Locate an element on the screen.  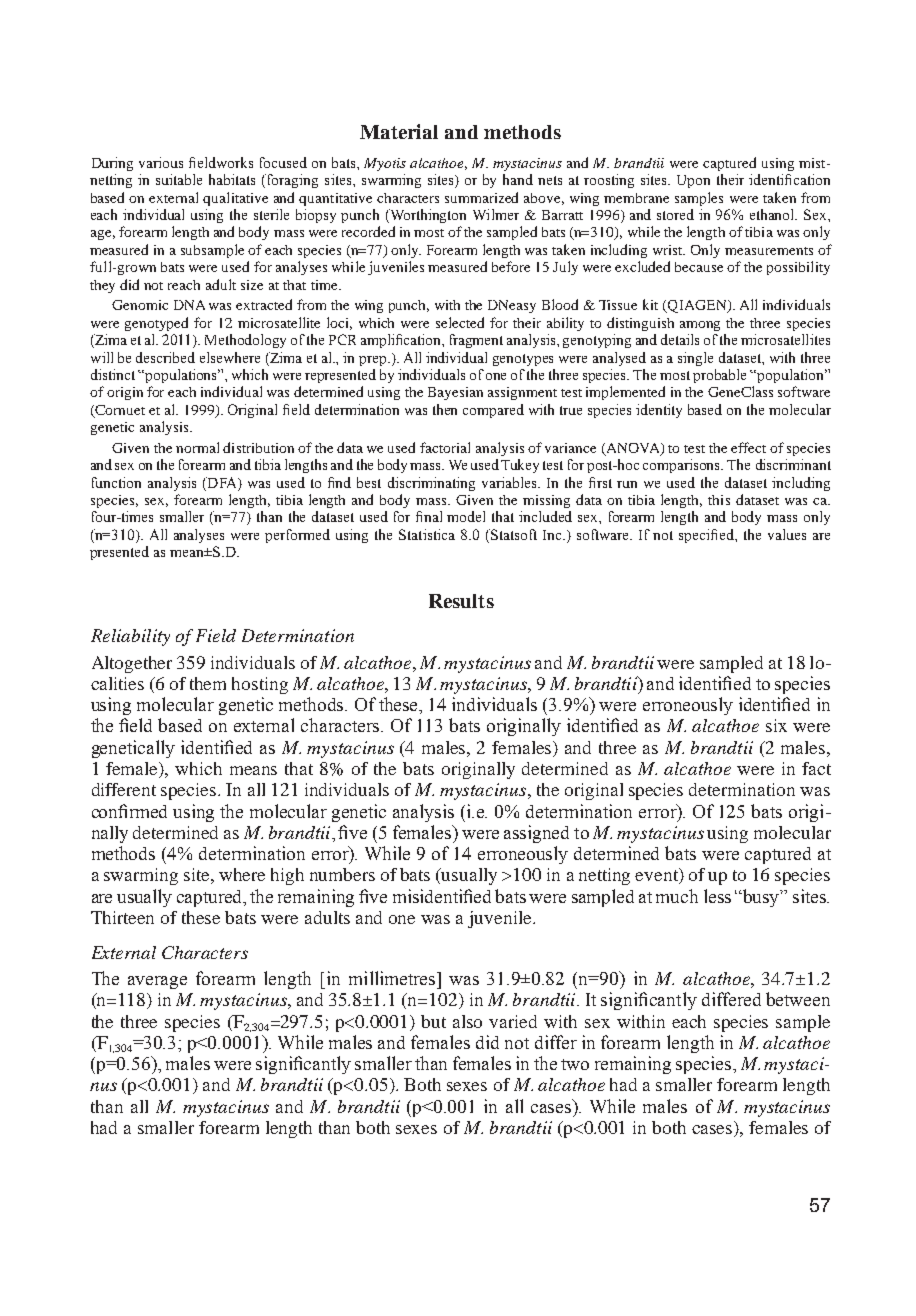
average is located at coordinates (157, 982).
